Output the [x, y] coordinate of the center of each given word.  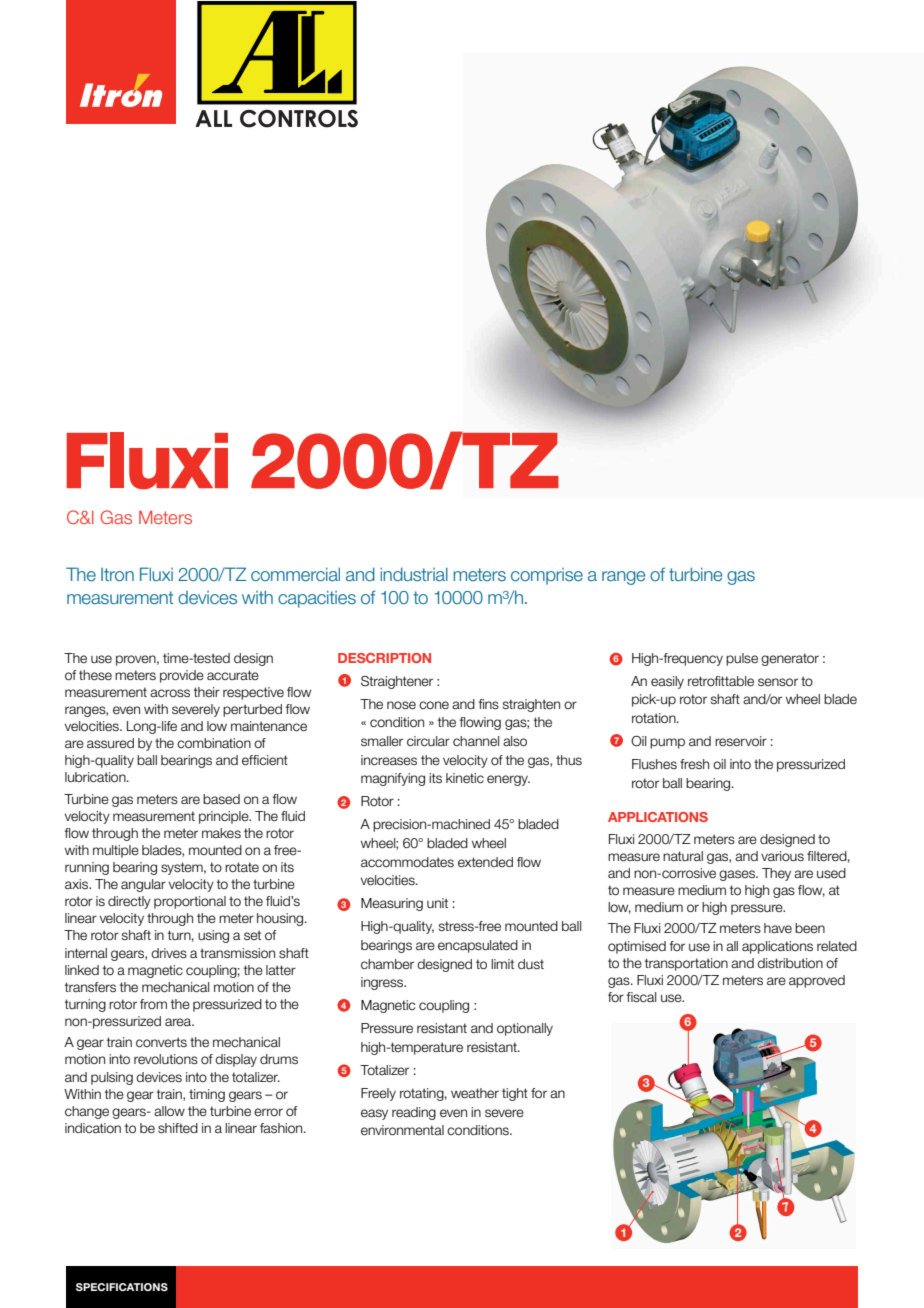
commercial [295, 574]
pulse [742, 659]
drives [169, 953]
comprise [547, 576]
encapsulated [478, 946]
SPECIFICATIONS [122, 1287]
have [778, 928]
